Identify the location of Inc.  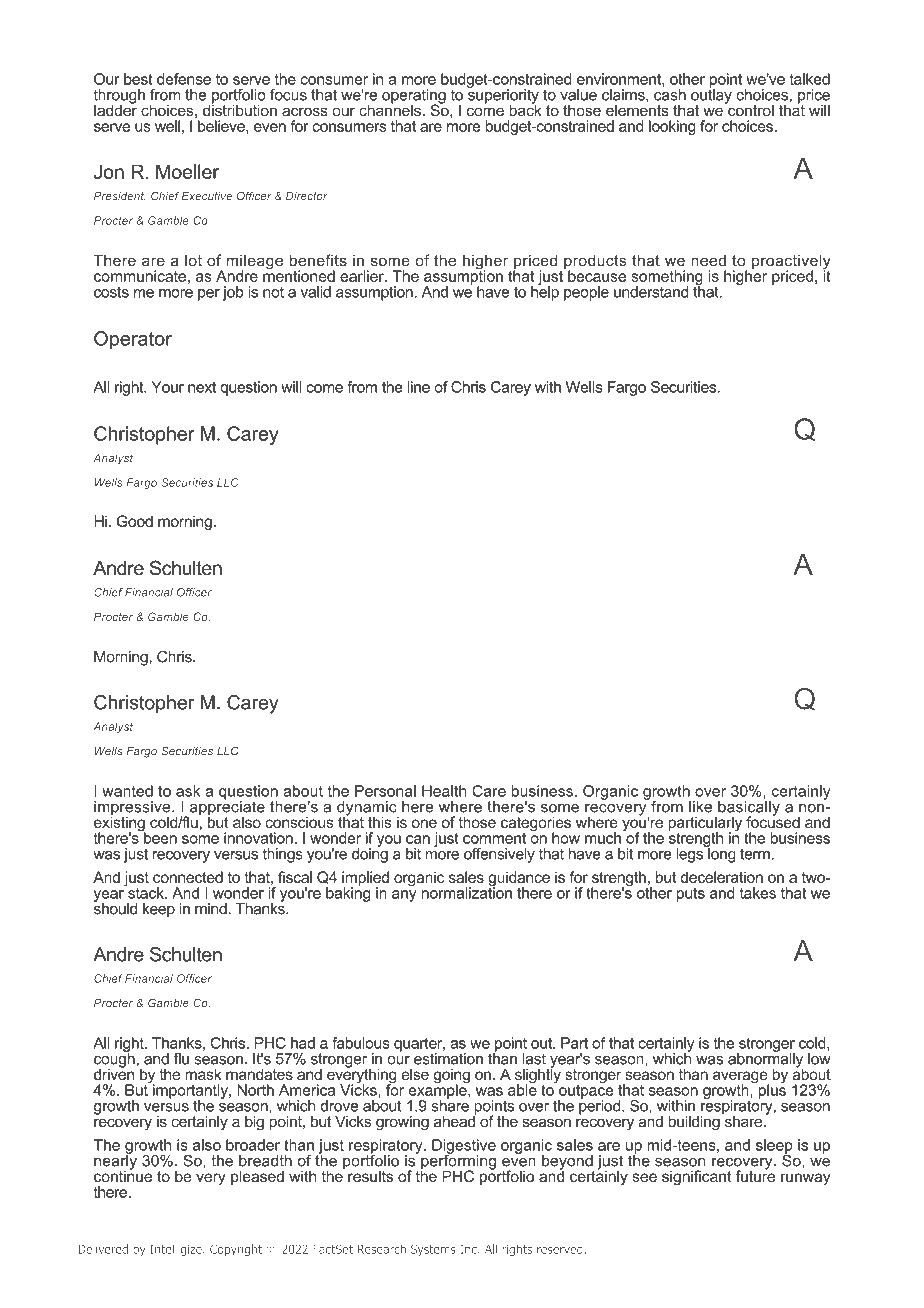
(469, 1249).
